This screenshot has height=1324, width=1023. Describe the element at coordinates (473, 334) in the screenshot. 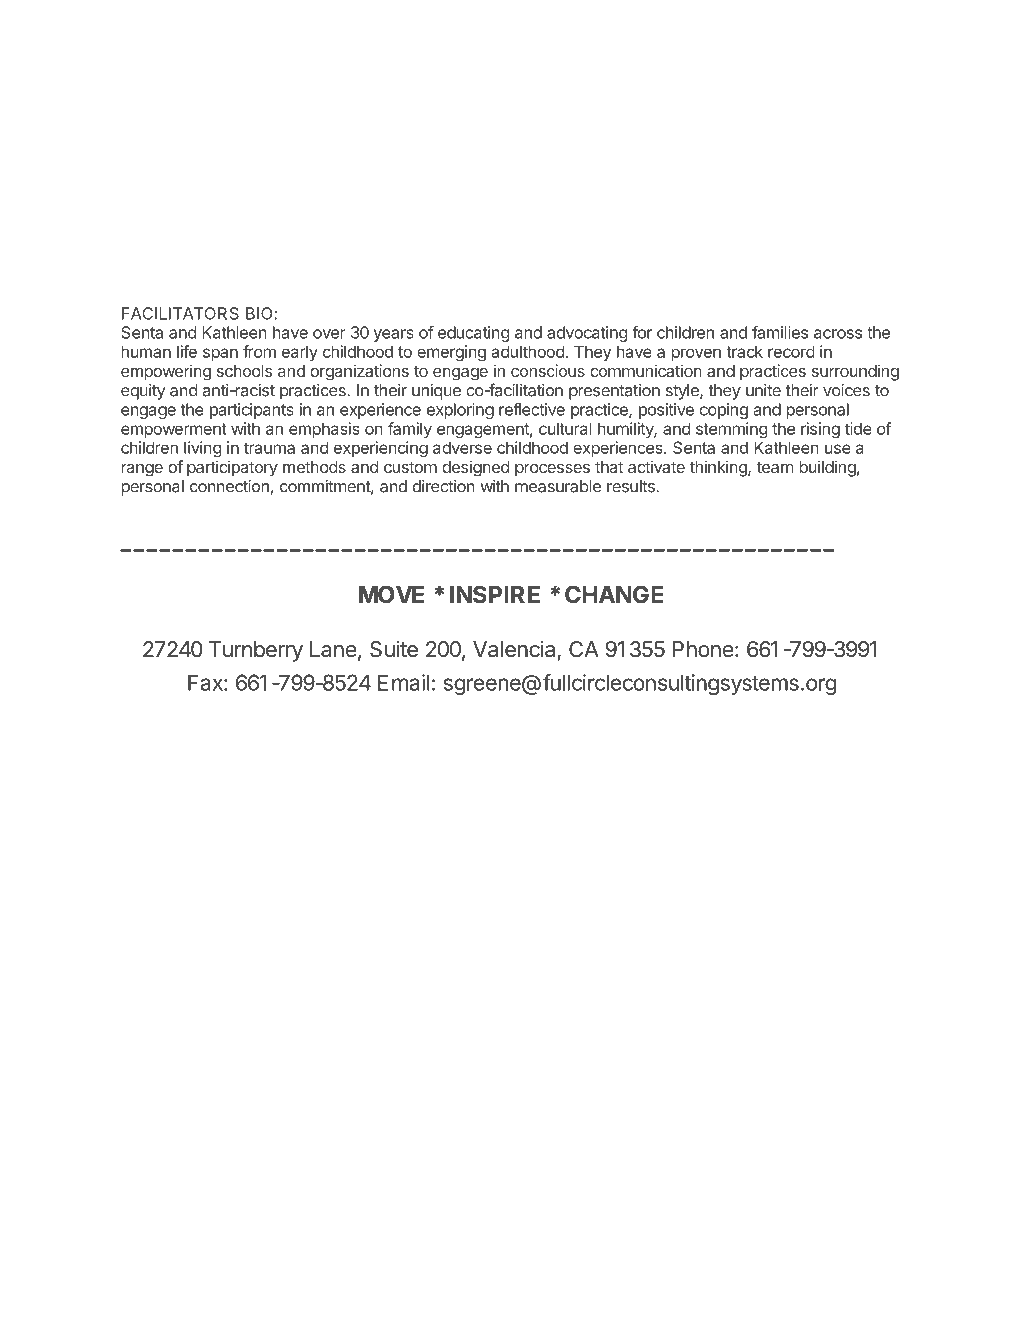

I see `educating` at that location.
